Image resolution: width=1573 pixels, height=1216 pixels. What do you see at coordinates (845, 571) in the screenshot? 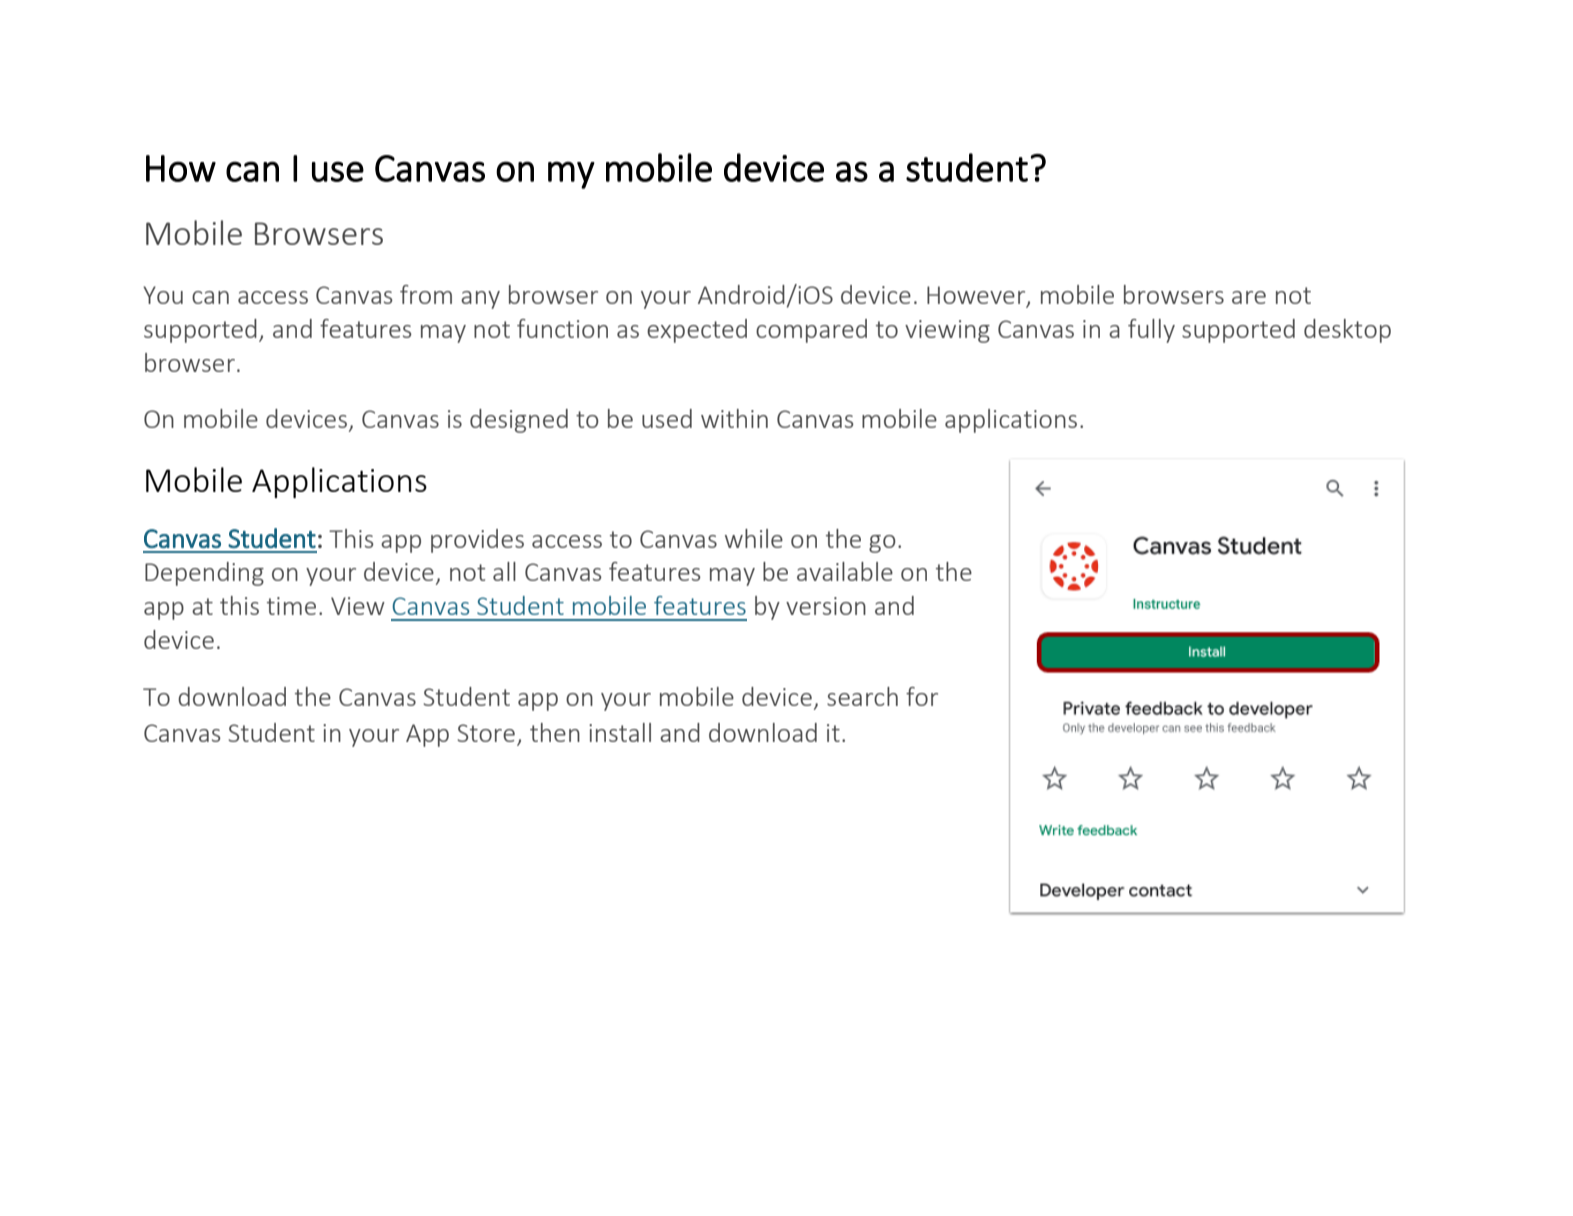
I see `available` at bounding box center [845, 571].
